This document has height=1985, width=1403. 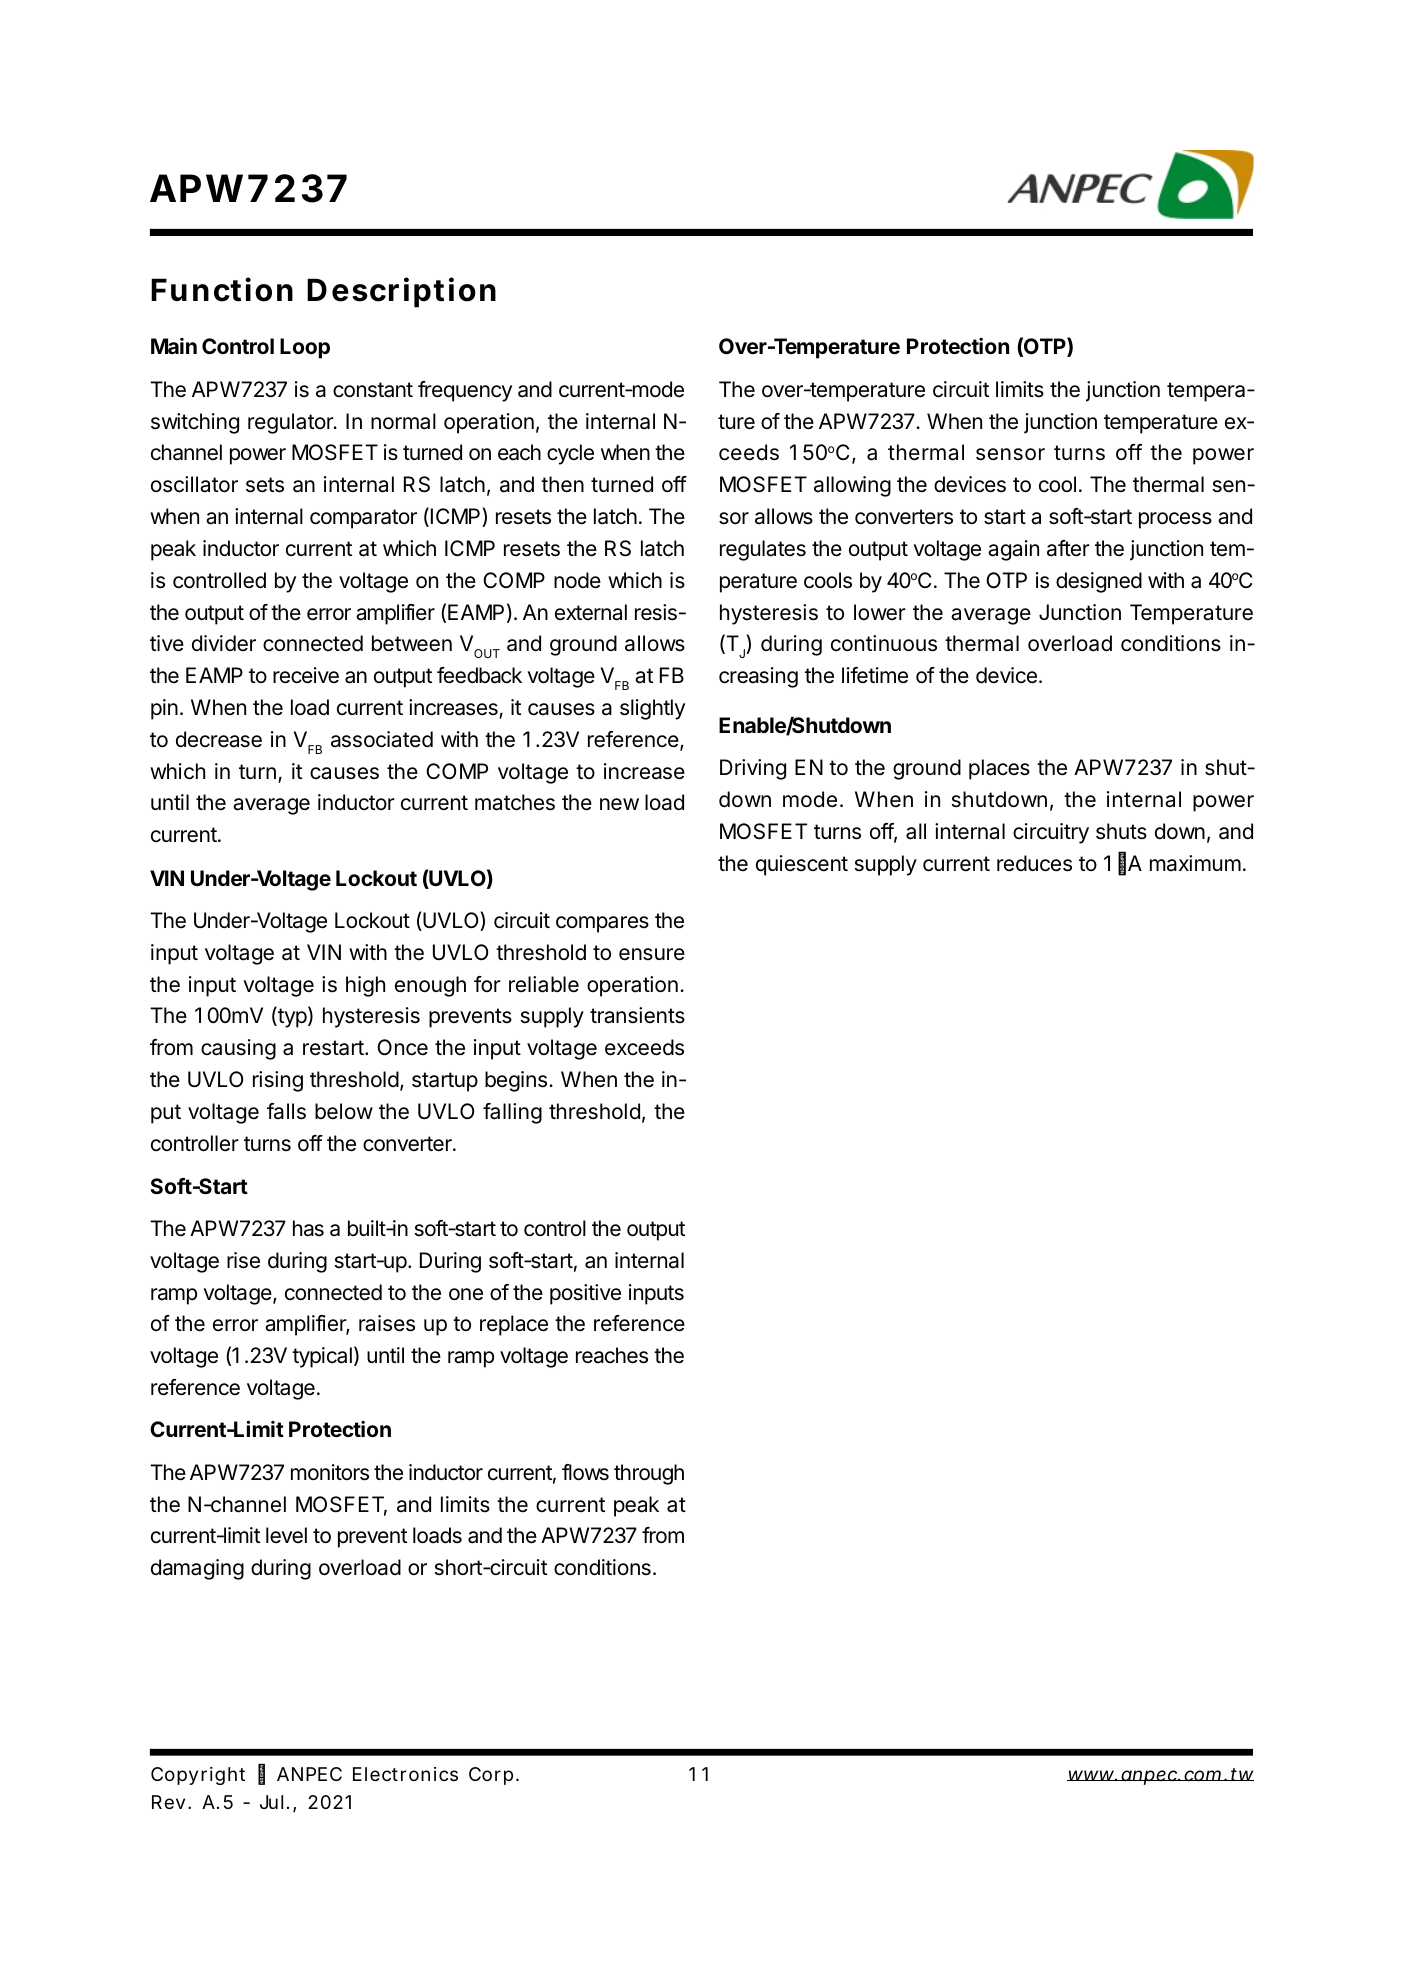 What do you see at coordinates (649, 1474) in the document?
I see `through` at bounding box center [649, 1474].
